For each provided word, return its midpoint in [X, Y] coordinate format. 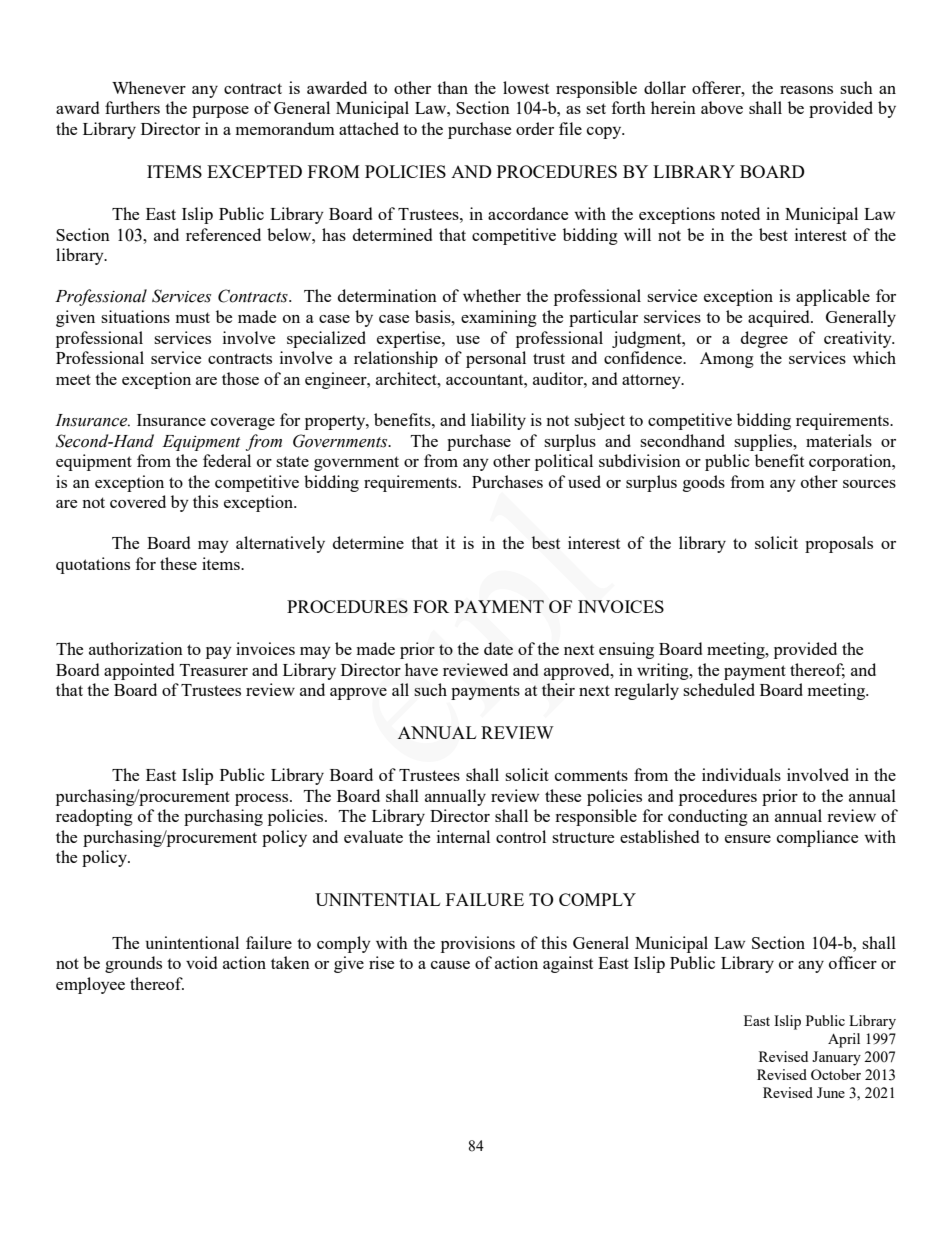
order [535, 128]
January [836, 1058]
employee [90, 985]
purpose [220, 112]
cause [450, 965]
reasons [806, 90]
